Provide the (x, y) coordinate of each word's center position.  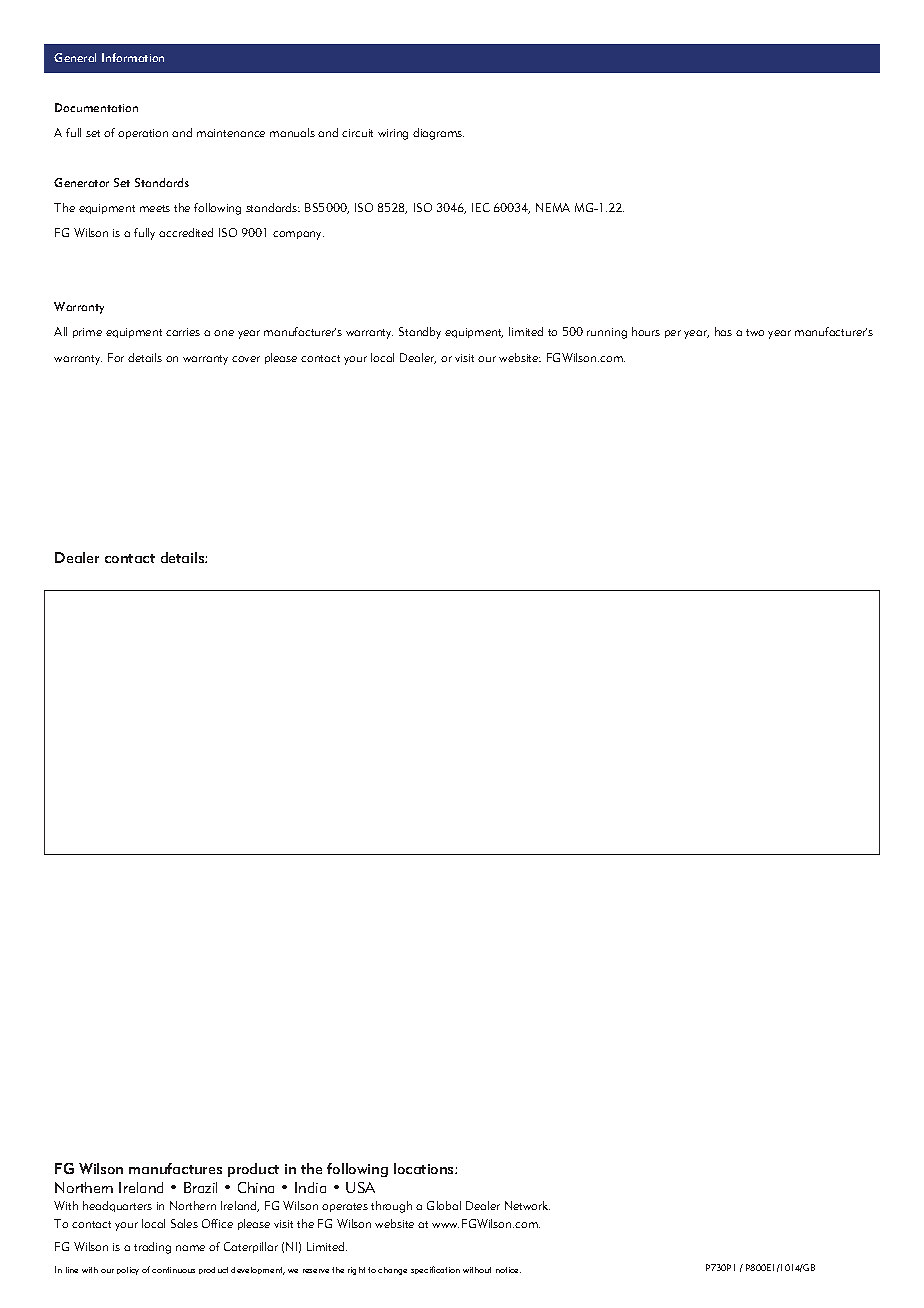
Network (527, 1205)
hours (646, 331)
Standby (420, 333)
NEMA (553, 207)
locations (425, 1168)
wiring (393, 134)
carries (183, 332)
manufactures (175, 1168)
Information (133, 57)
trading (152, 1248)
